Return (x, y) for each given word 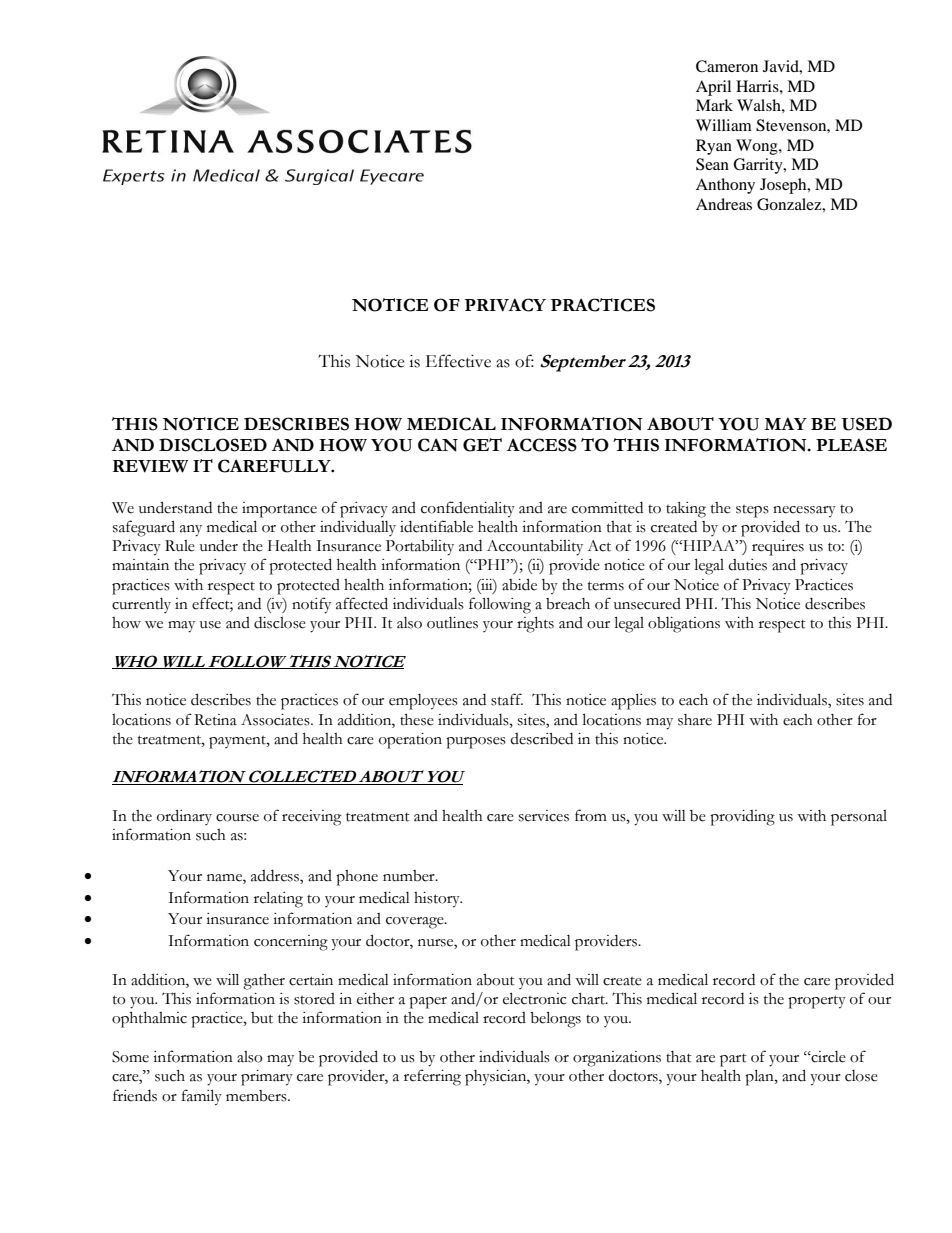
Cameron (727, 66)
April (713, 88)
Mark (714, 105)
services (544, 816)
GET (482, 445)
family (202, 1097)
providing (742, 818)
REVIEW (150, 466)
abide (519, 584)
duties (747, 565)
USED (866, 424)
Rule (180, 546)
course (237, 818)
